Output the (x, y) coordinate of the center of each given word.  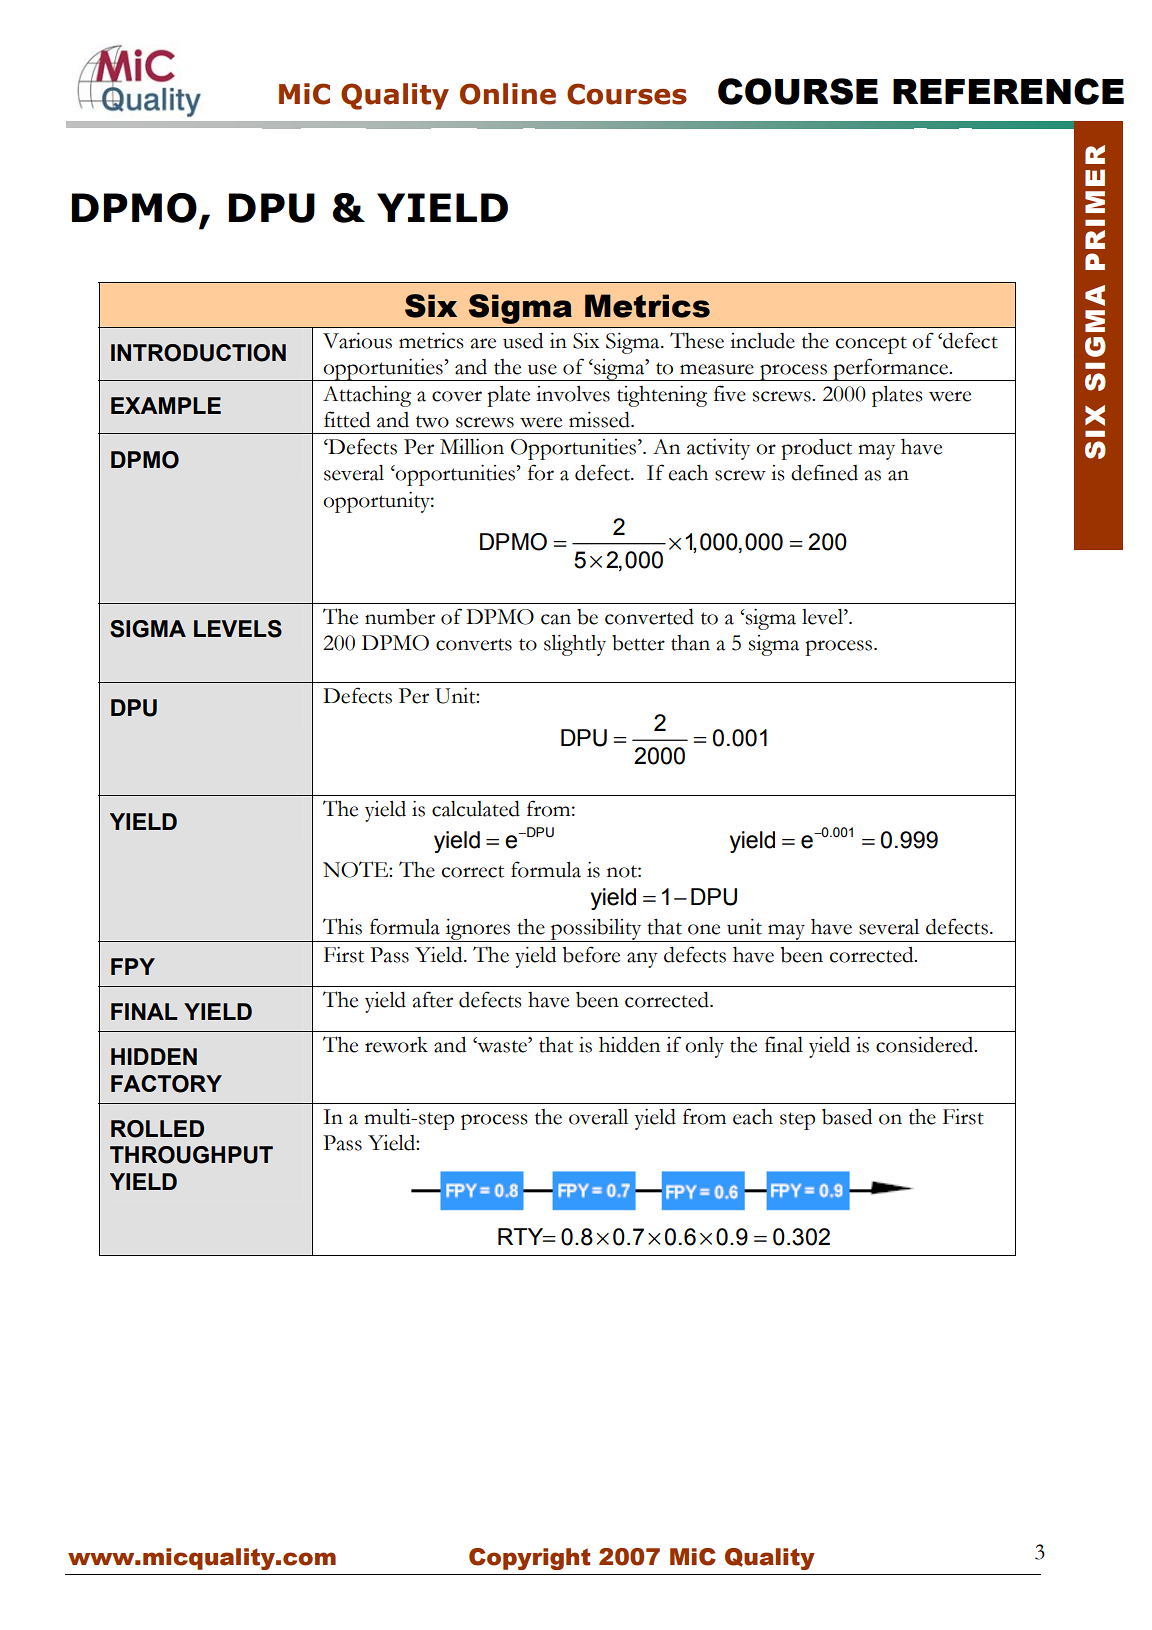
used (523, 341)
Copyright (529, 1559)
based (847, 1117)
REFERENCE (1008, 91)
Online (508, 94)
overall (598, 1117)
